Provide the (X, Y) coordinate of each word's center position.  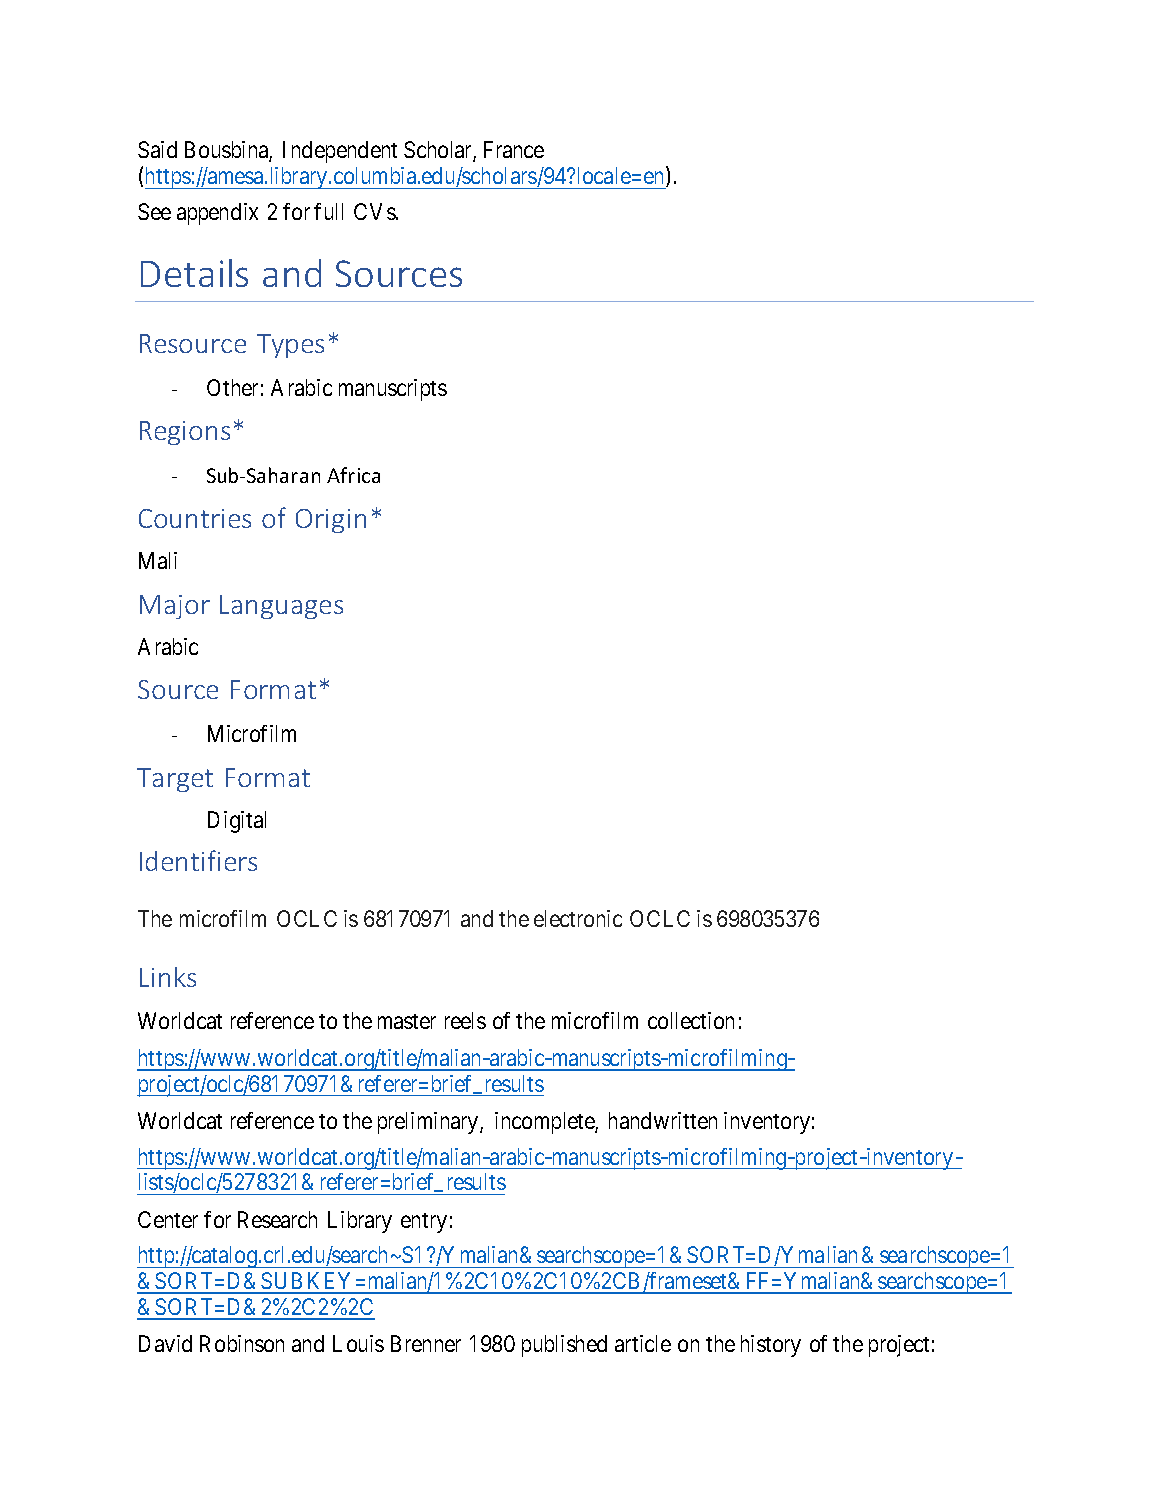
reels (465, 1020)
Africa (353, 475)
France (514, 149)
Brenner (426, 1343)
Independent (340, 152)
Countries (195, 518)
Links (168, 977)
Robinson (242, 1343)
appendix (217, 214)
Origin (331, 521)
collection (691, 1020)
